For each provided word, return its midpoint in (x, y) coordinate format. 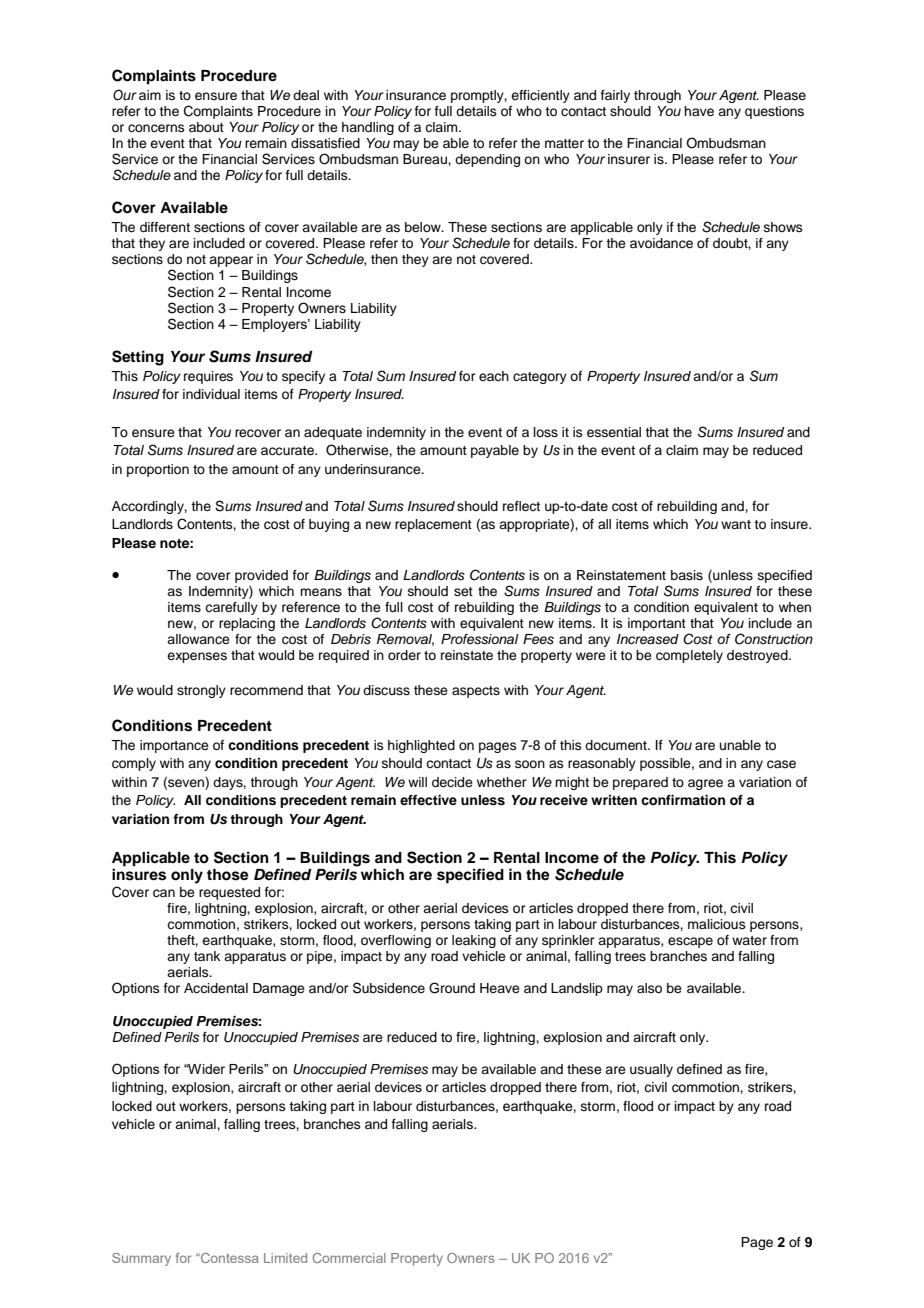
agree (705, 784)
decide (452, 782)
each (494, 376)
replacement (433, 525)
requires (208, 377)
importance (174, 746)
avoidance (661, 243)
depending (487, 160)
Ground (452, 988)
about (206, 127)
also (649, 988)
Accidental (216, 988)
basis (687, 575)
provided (261, 576)
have (699, 111)
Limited (285, 1258)
